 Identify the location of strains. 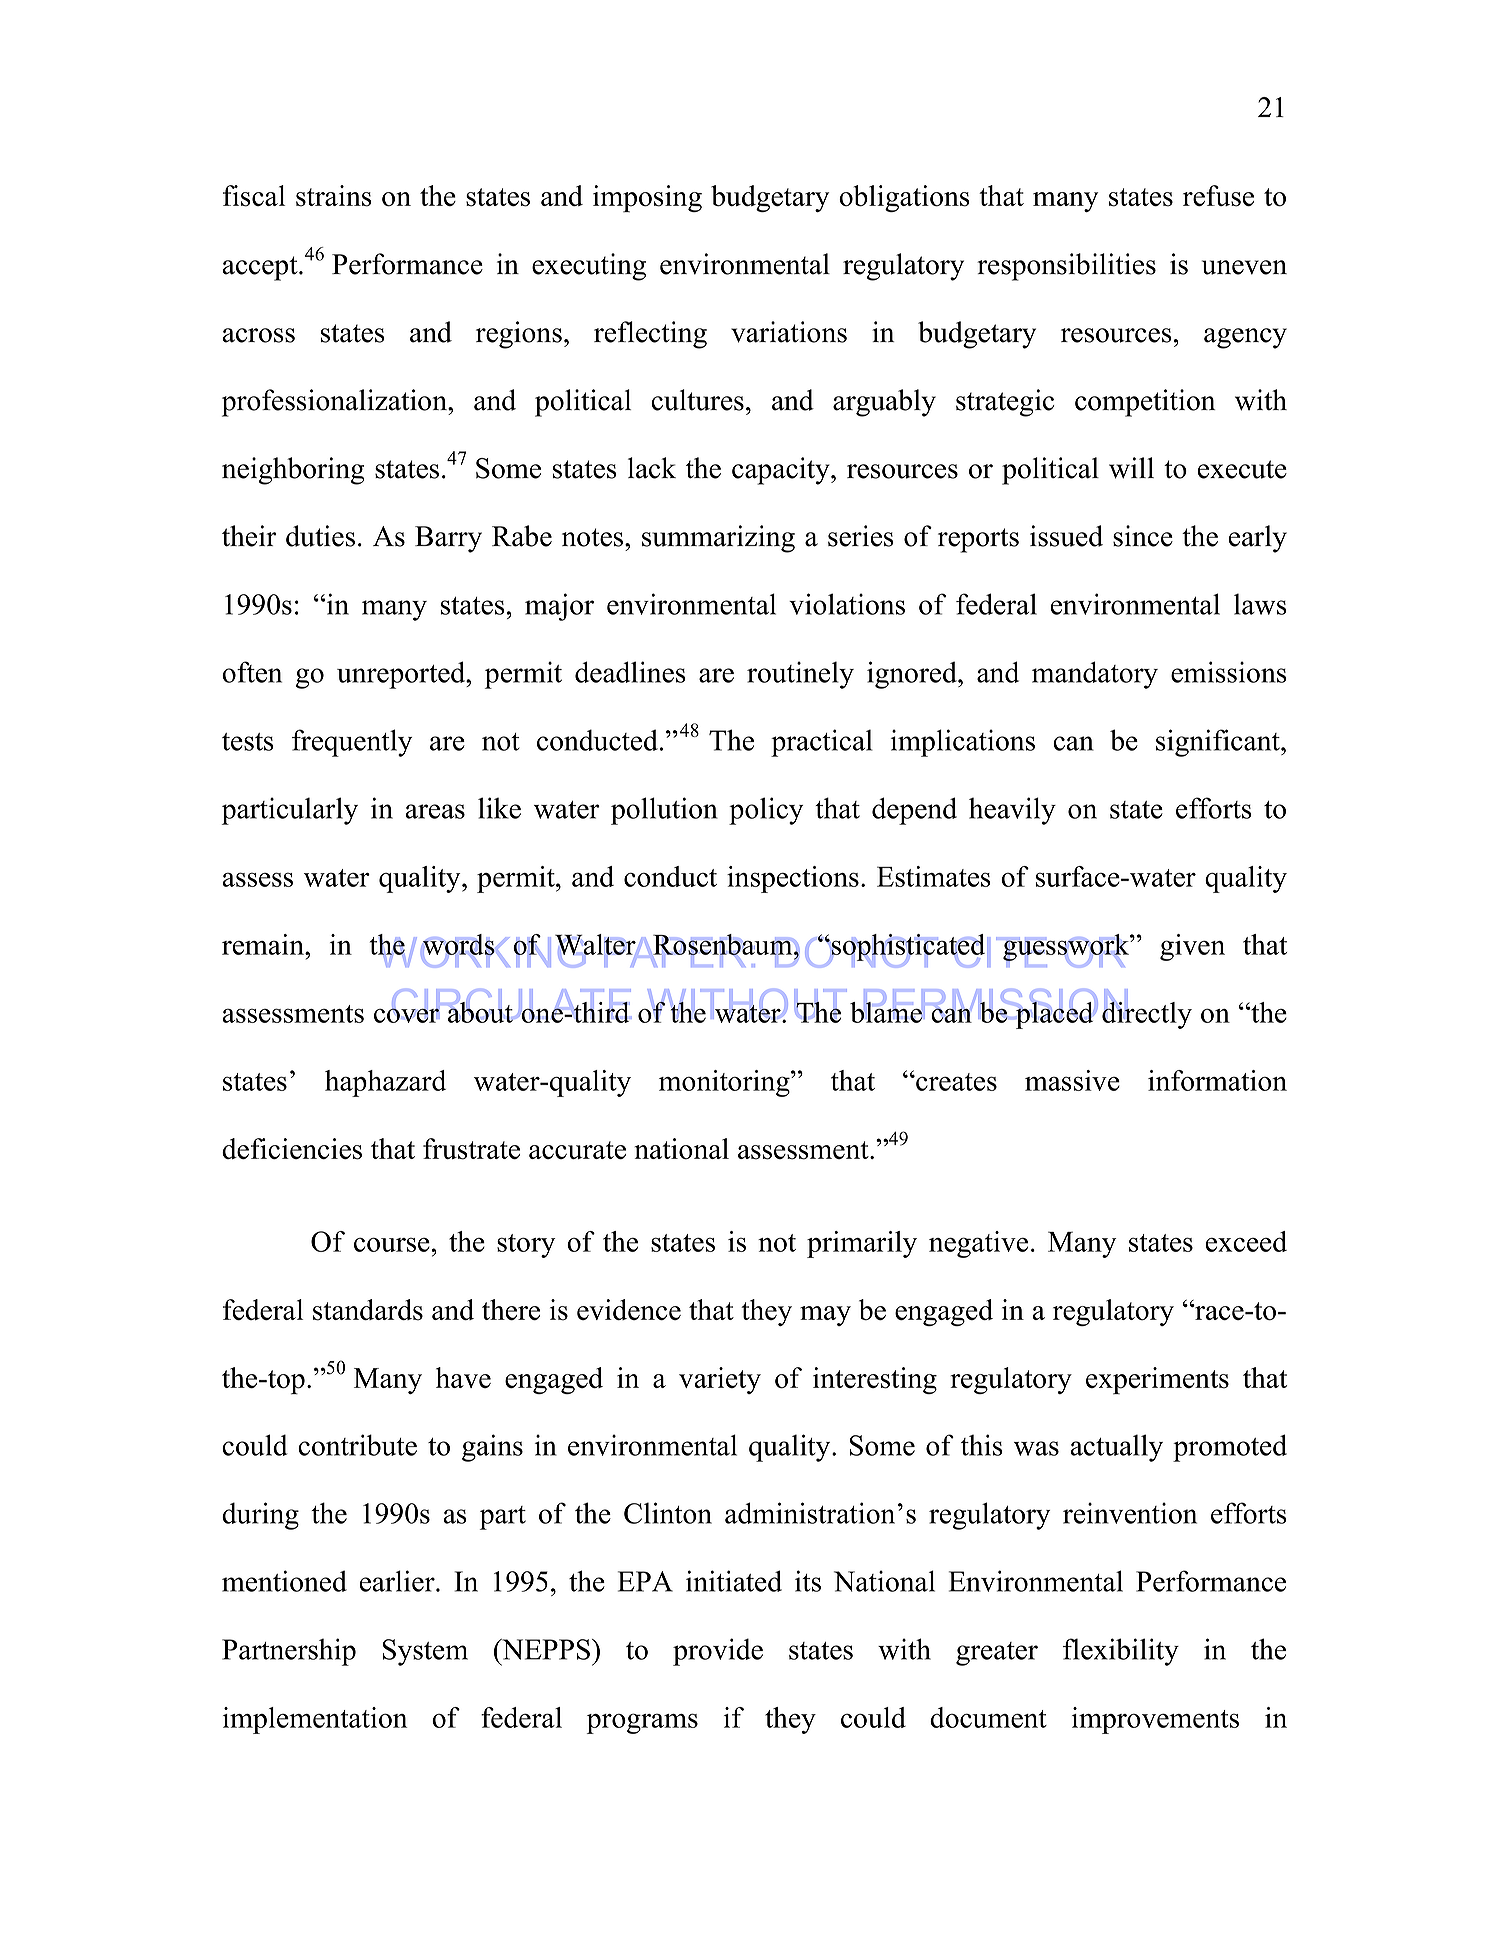
(334, 196).
